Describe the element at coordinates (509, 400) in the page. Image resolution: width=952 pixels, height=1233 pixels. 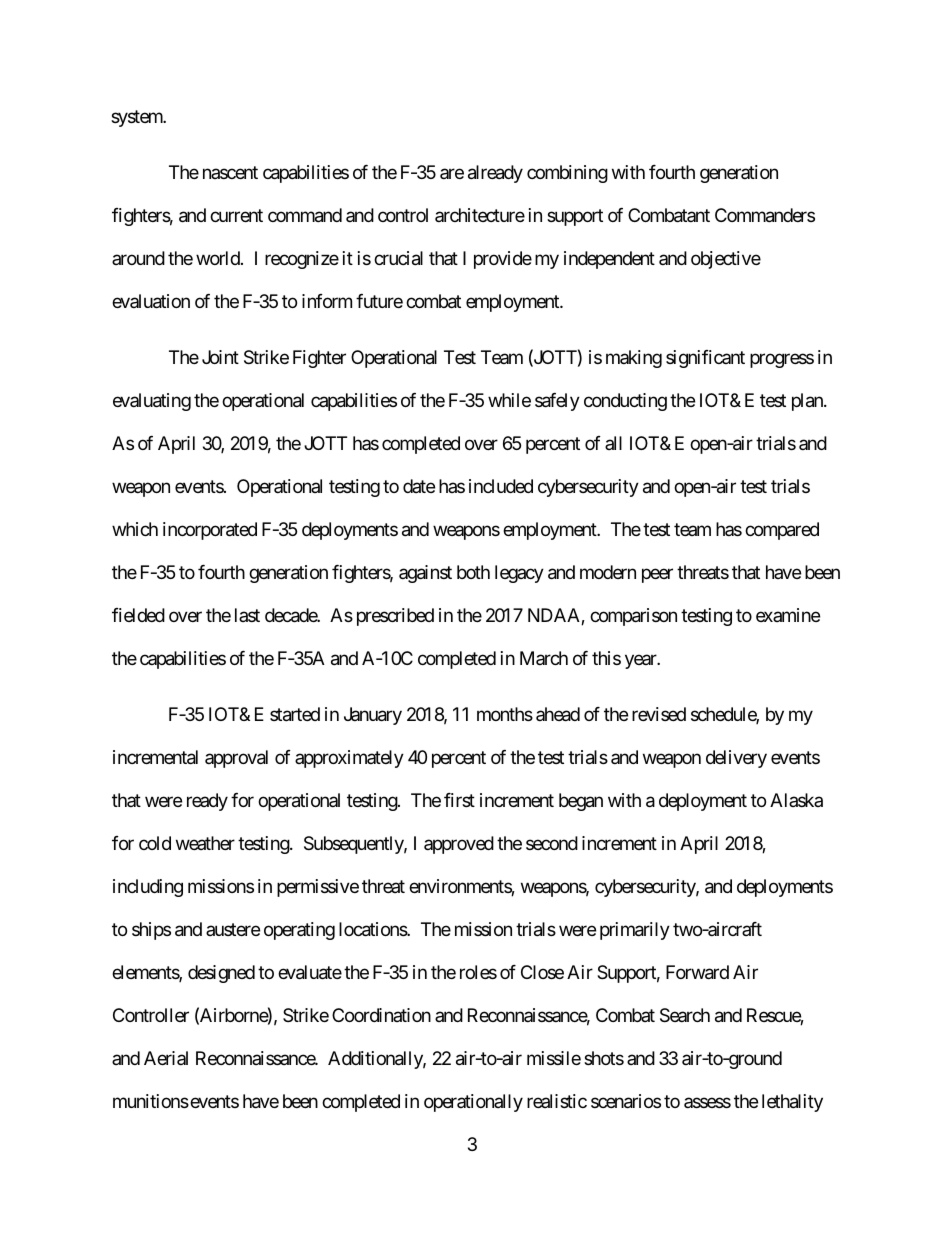
I see `while` at that location.
